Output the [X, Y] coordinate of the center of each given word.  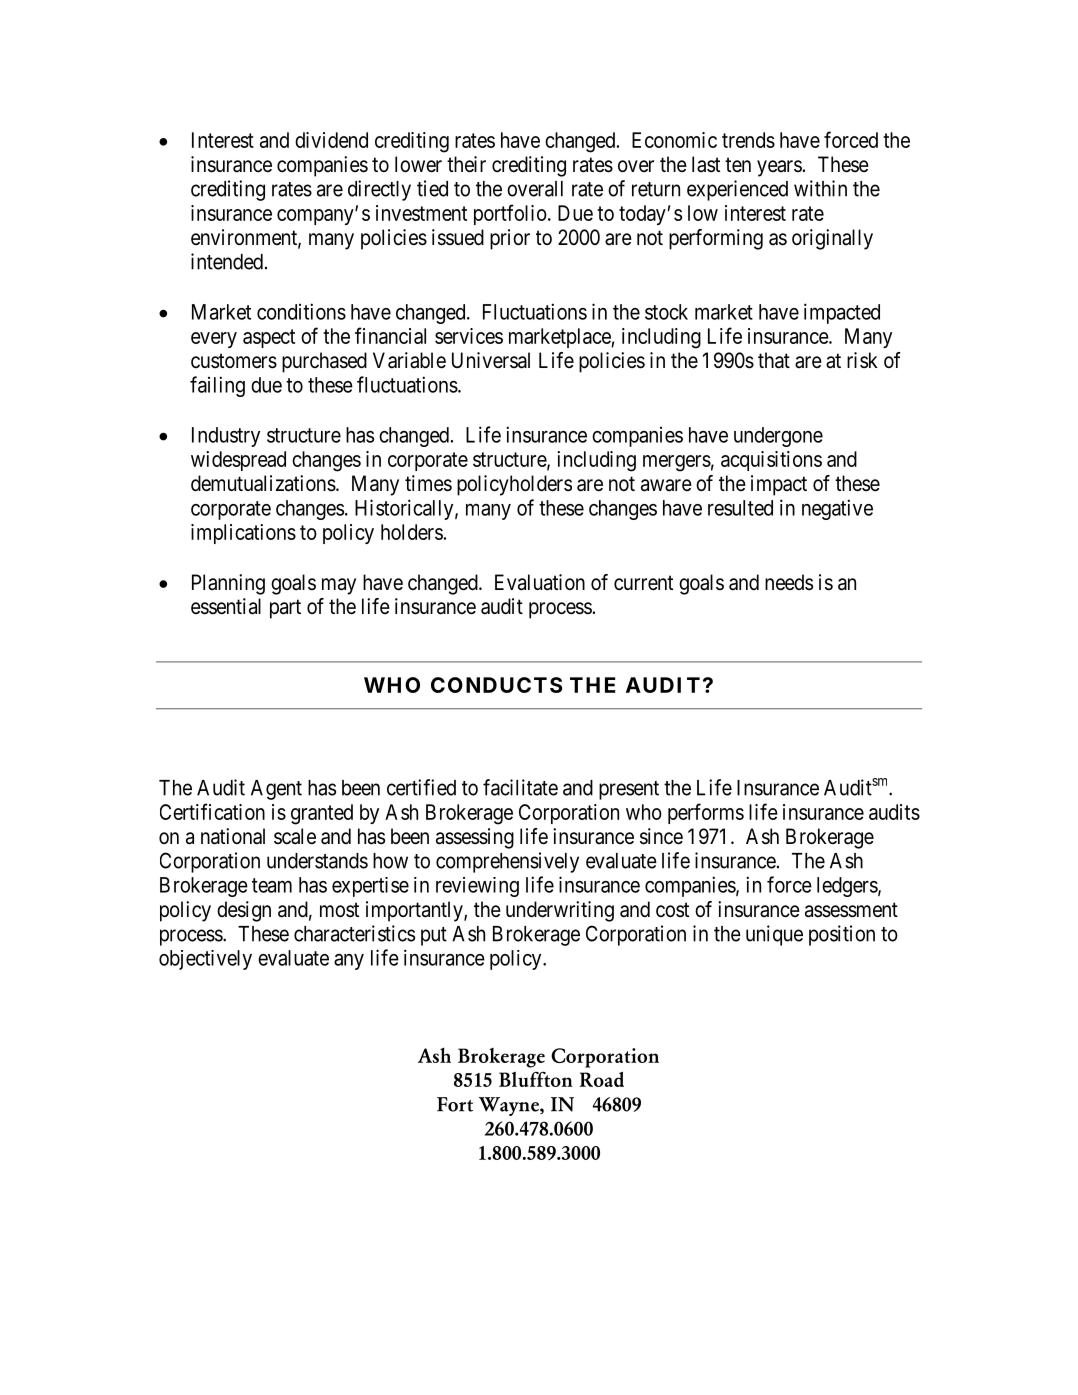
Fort [455, 1104]
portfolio [510, 214]
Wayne [510, 1106]
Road [602, 1079]
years [779, 168]
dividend [331, 140]
